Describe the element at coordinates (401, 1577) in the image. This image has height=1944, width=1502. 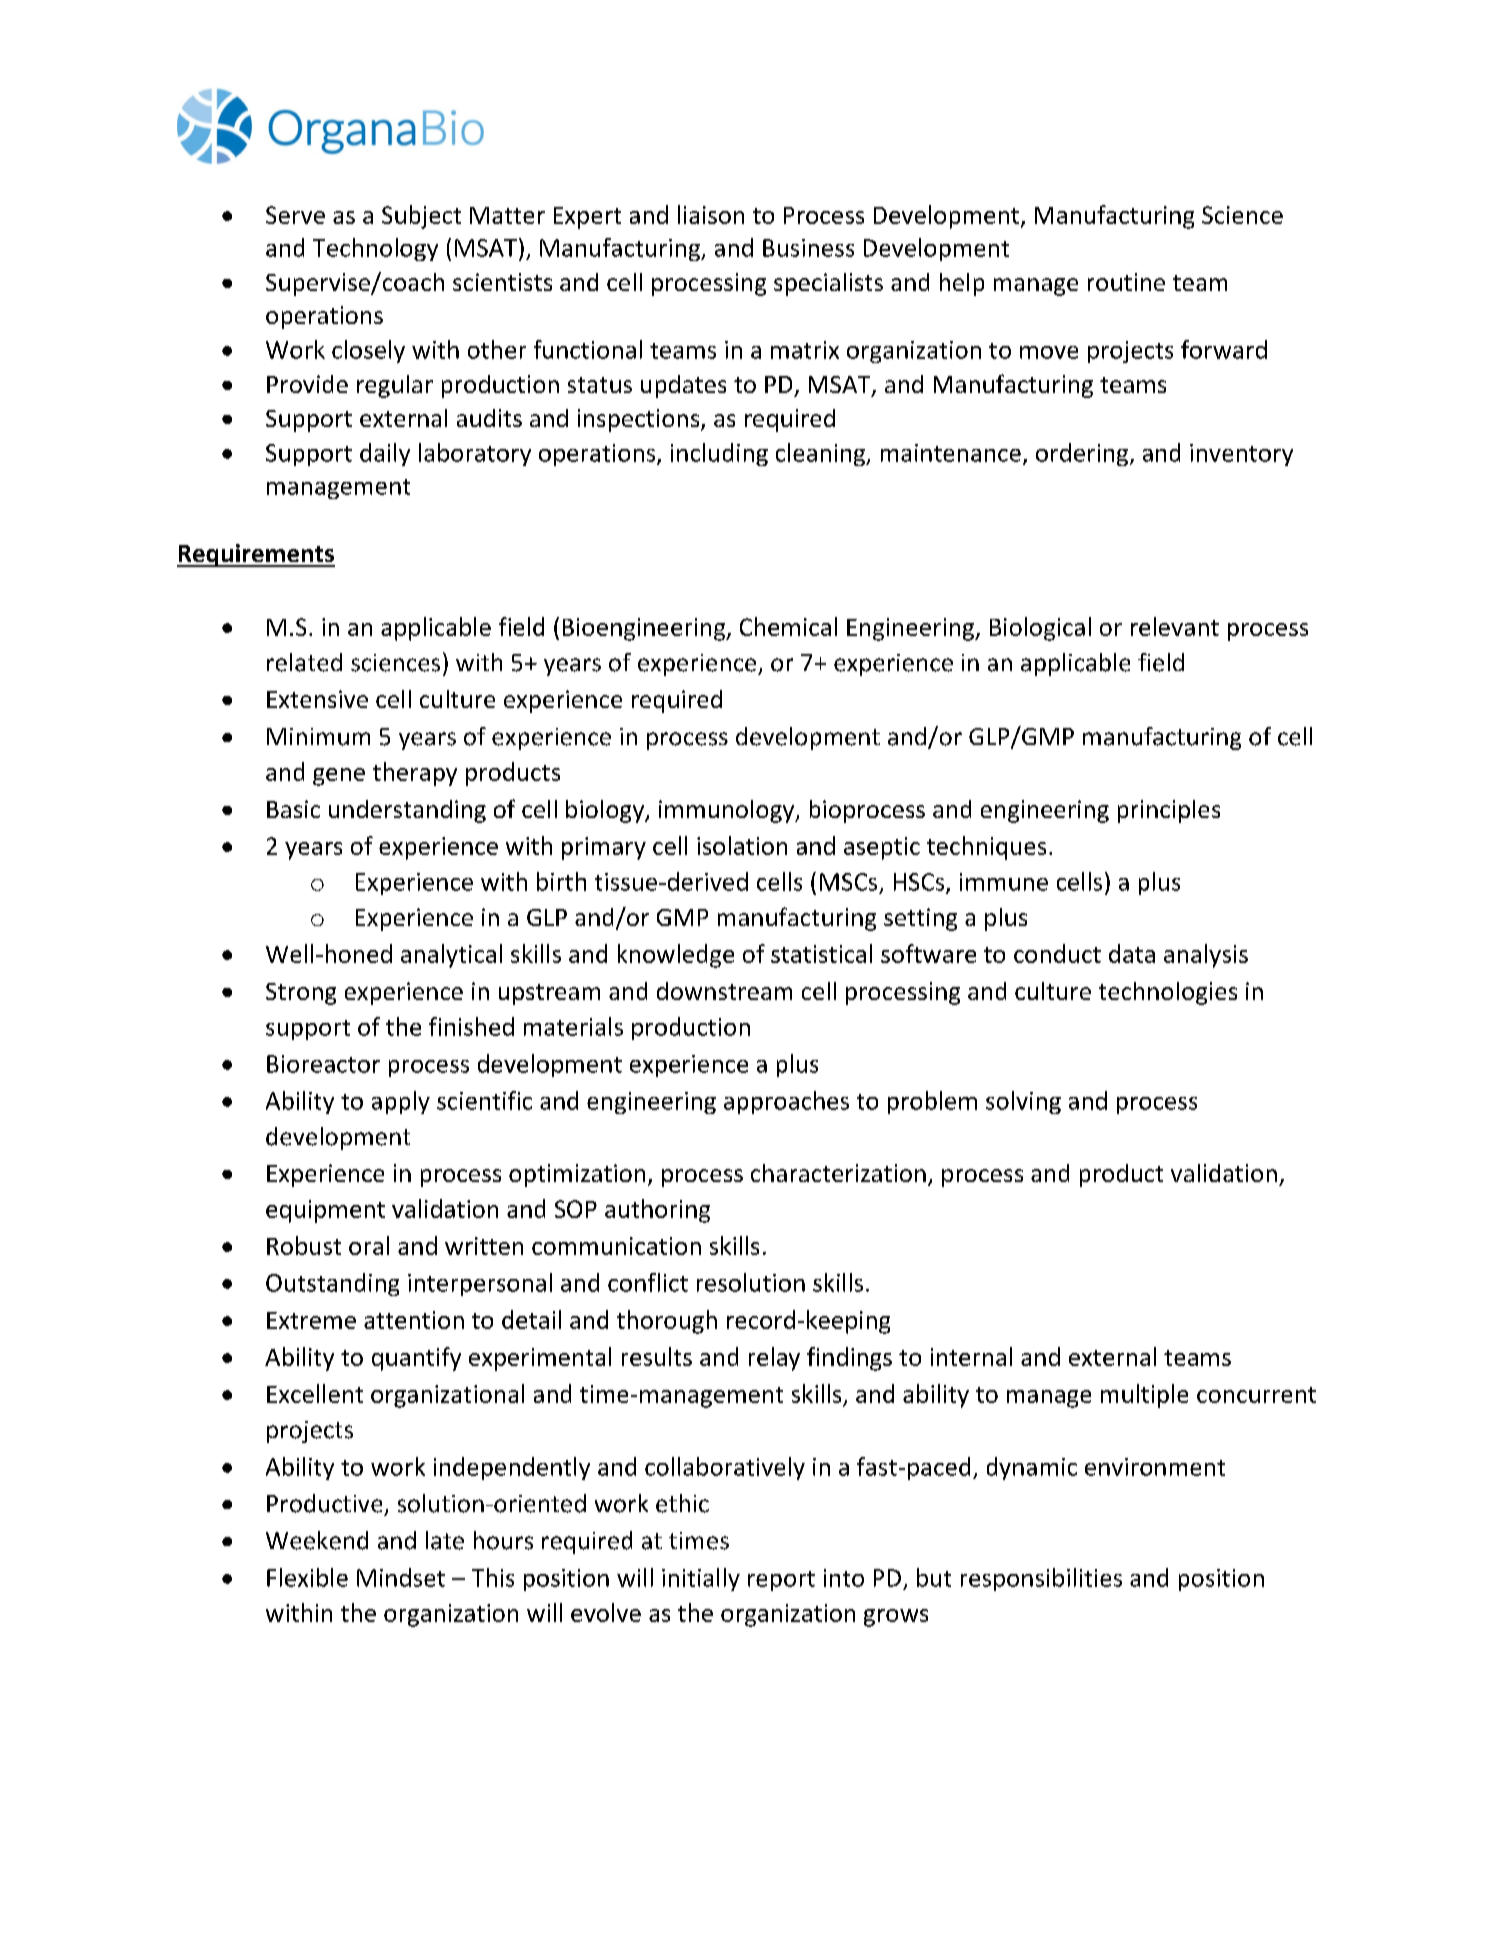
I see `Mindset` at that location.
